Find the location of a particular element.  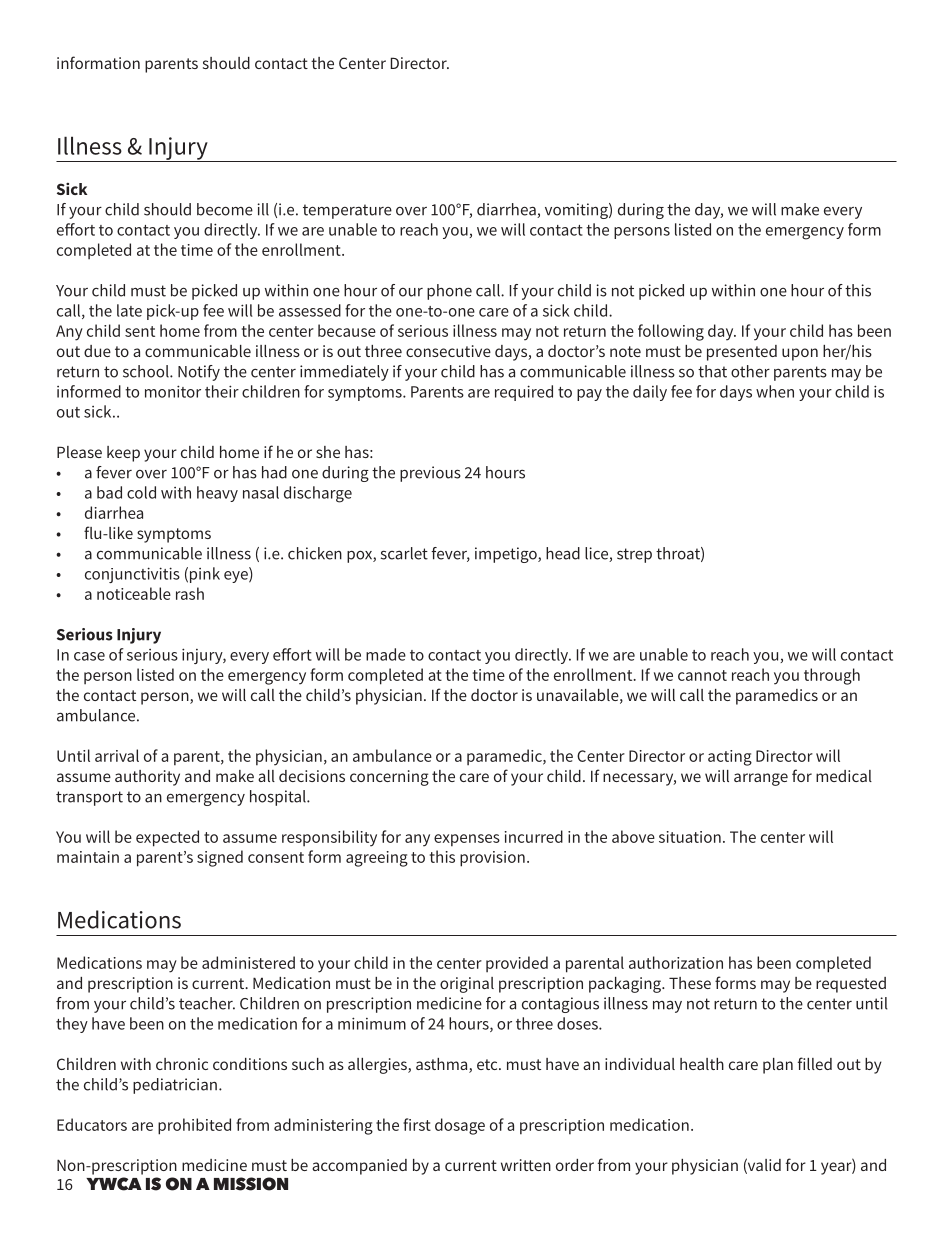

when is located at coordinates (775, 391).
